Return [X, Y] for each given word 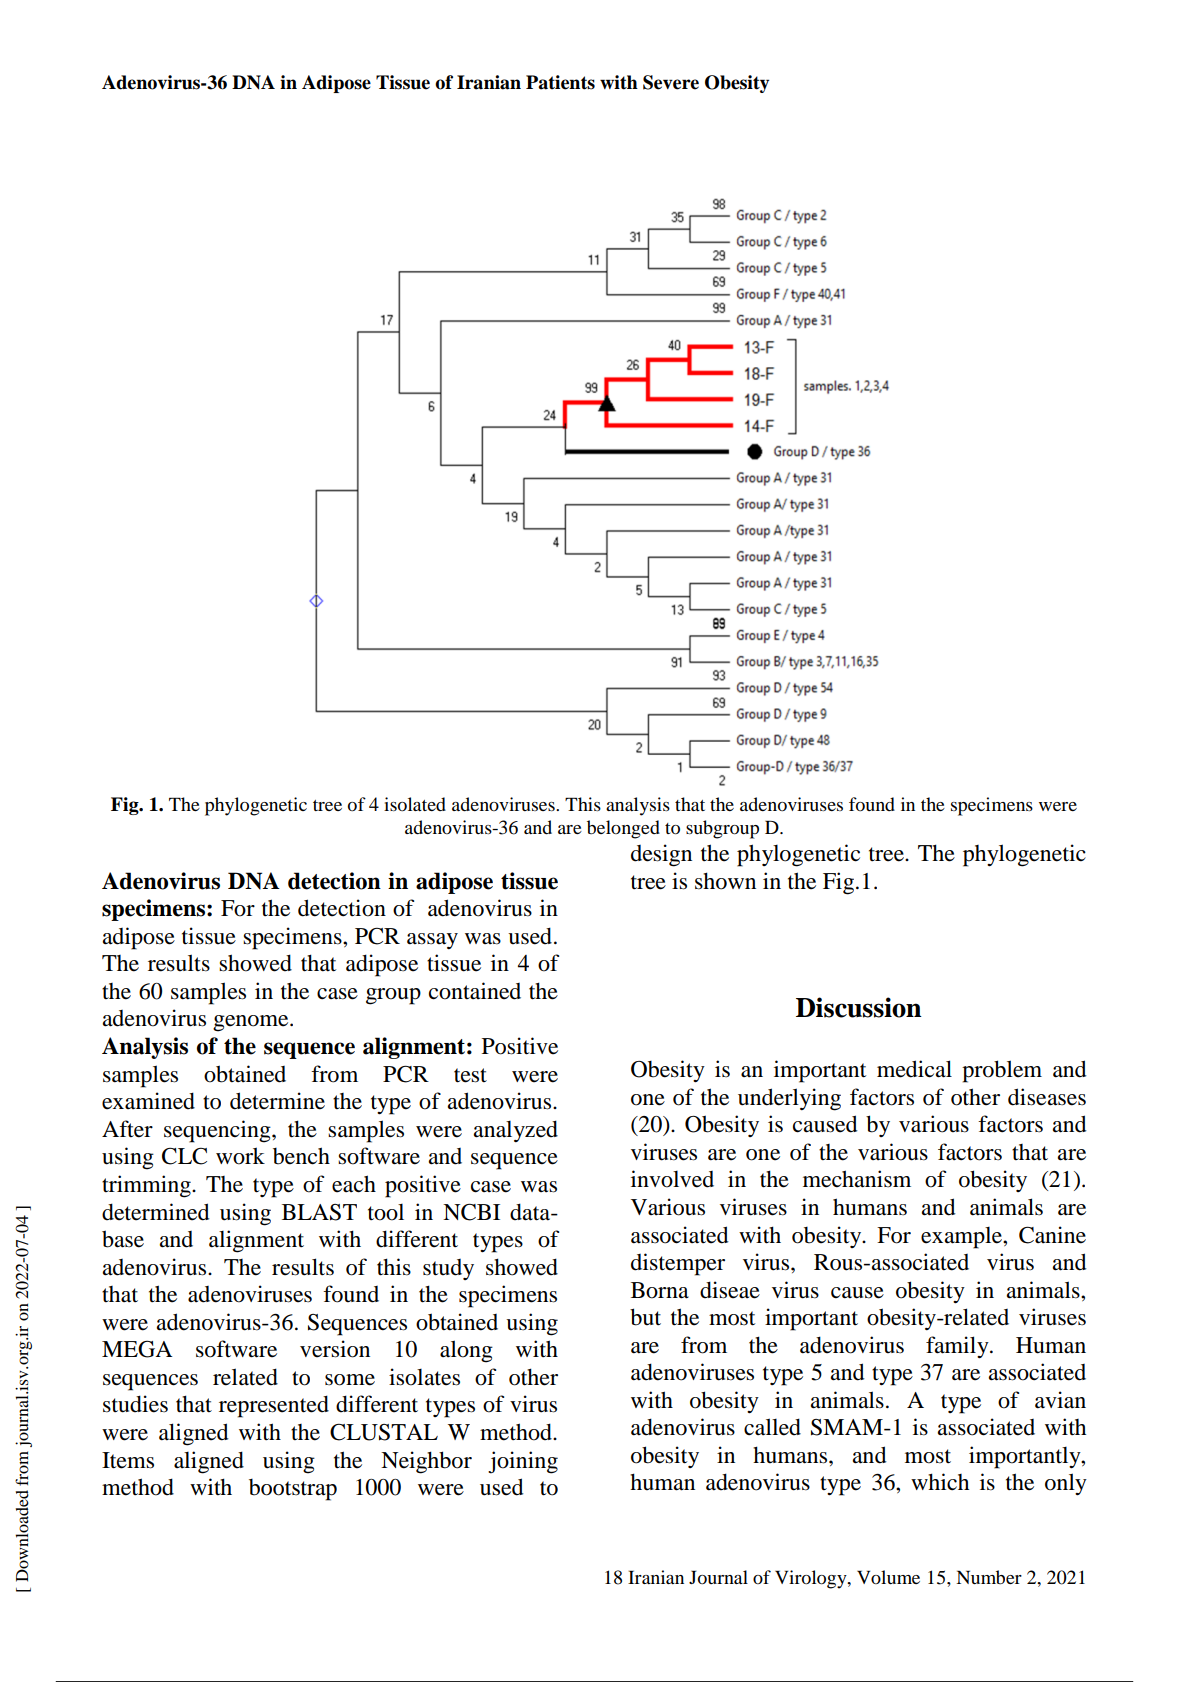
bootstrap [293, 1490]
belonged [623, 829]
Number [989, 1577]
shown [725, 881]
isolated [415, 804]
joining [523, 1462]
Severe [671, 82]
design [661, 855]
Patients [560, 82]
